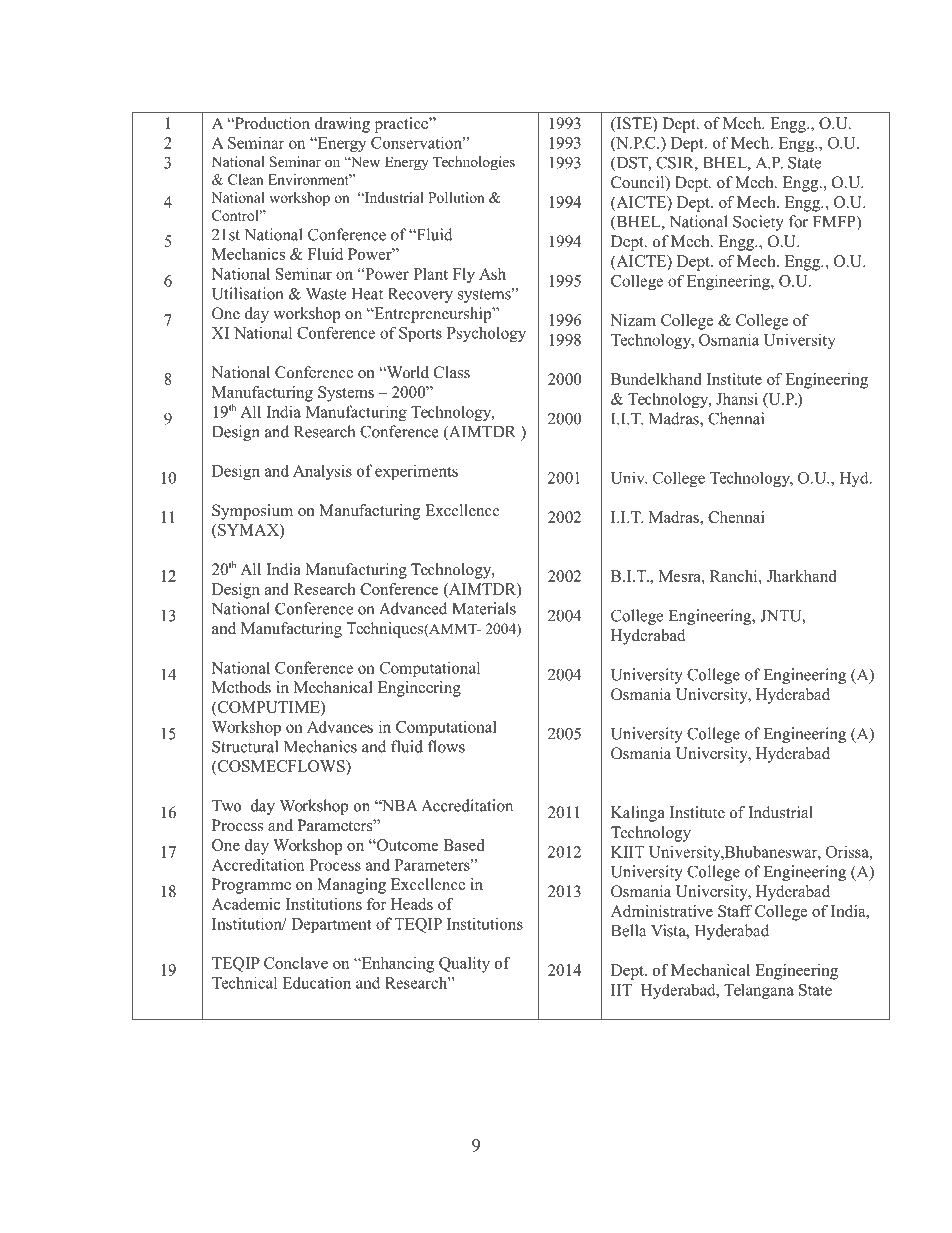 The image size is (952, 1233). What do you see at coordinates (801, 576) in the screenshot?
I see `Jharkhand` at bounding box center [801, 576].
